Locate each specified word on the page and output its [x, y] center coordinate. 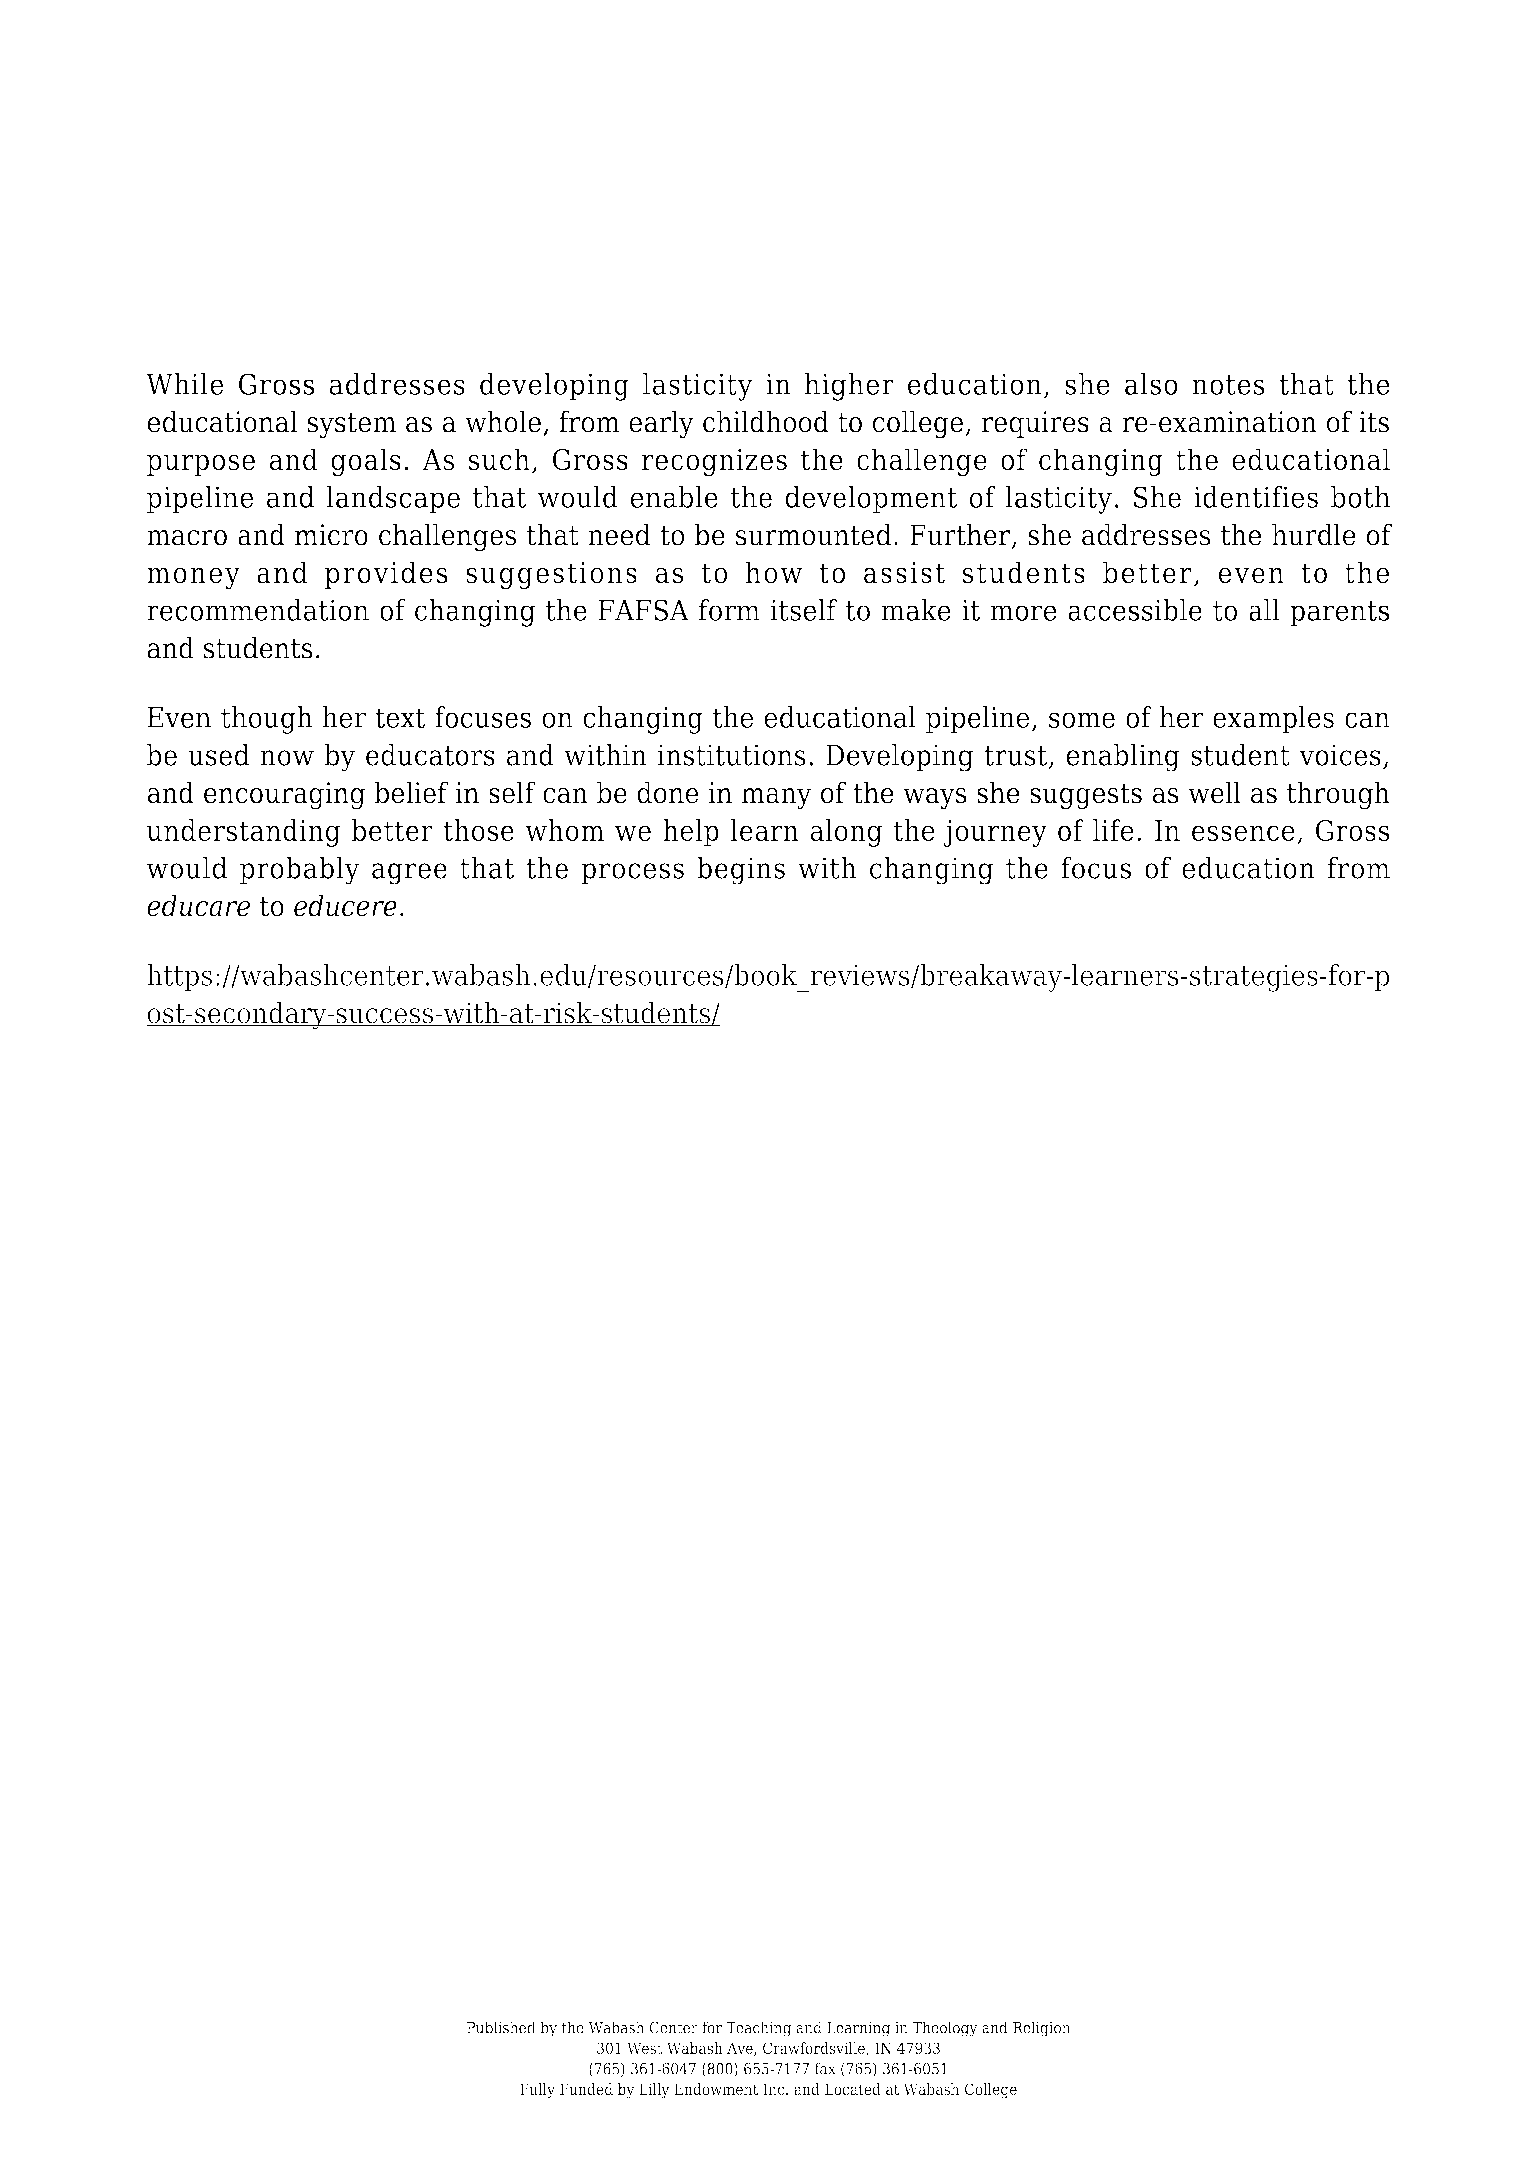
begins [741, 871]
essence [1243, 833]
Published [501, 2027]
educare [198, 905]
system [351, 426]
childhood [766, 421]
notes [1228, 385]
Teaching [758, 2029]
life [1113, 830]
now [287, 758]
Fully [537, 2091]
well [1214, 792]
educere [345, 905]
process [632, 874]
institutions [732, 755]
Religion [1042, 2029]
